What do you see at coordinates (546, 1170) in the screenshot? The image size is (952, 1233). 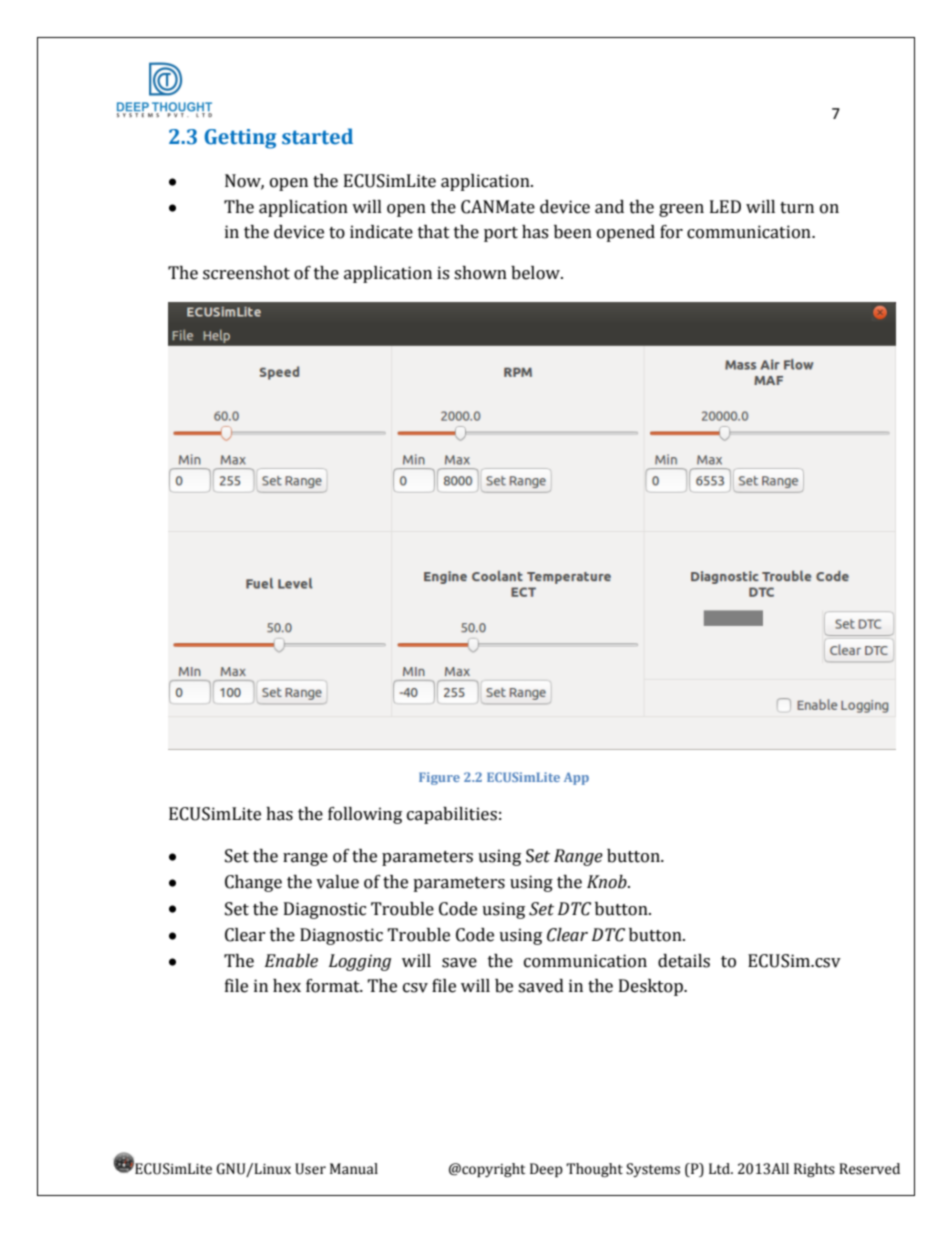 I see `Deep` at bounding box center [546, 1170].
